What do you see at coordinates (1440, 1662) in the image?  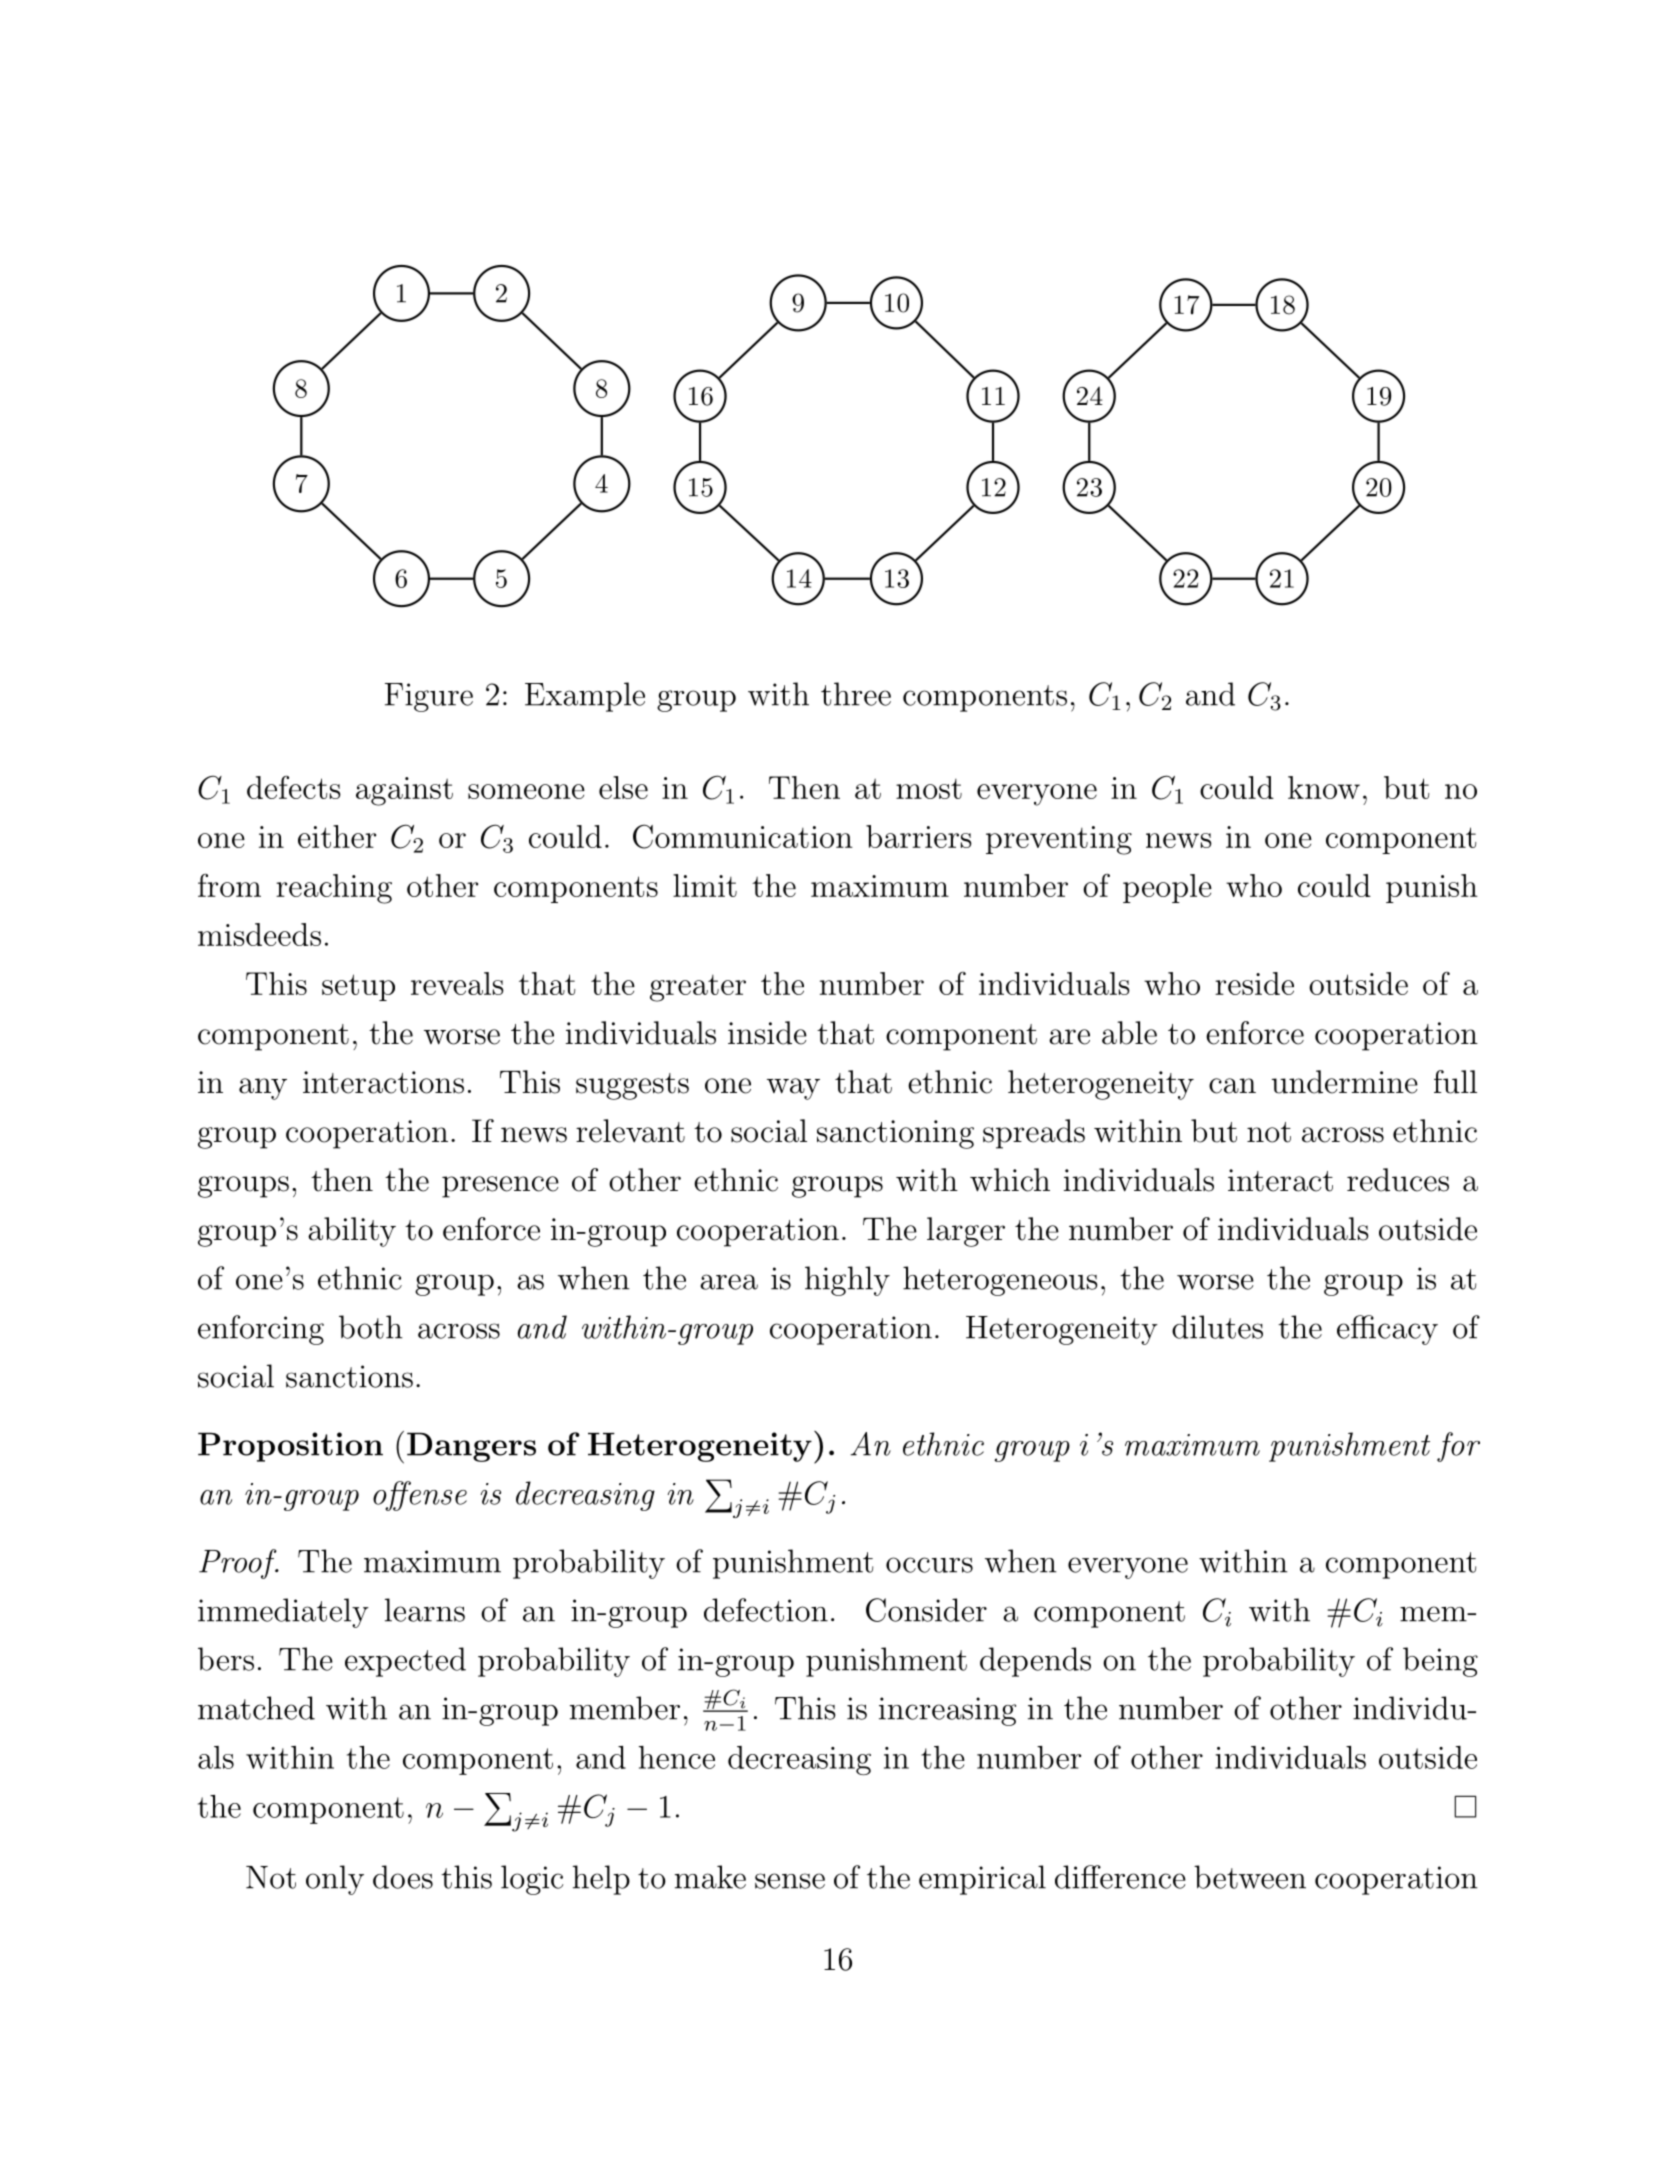 I see `being` at bounding box center [1440, 1662].
